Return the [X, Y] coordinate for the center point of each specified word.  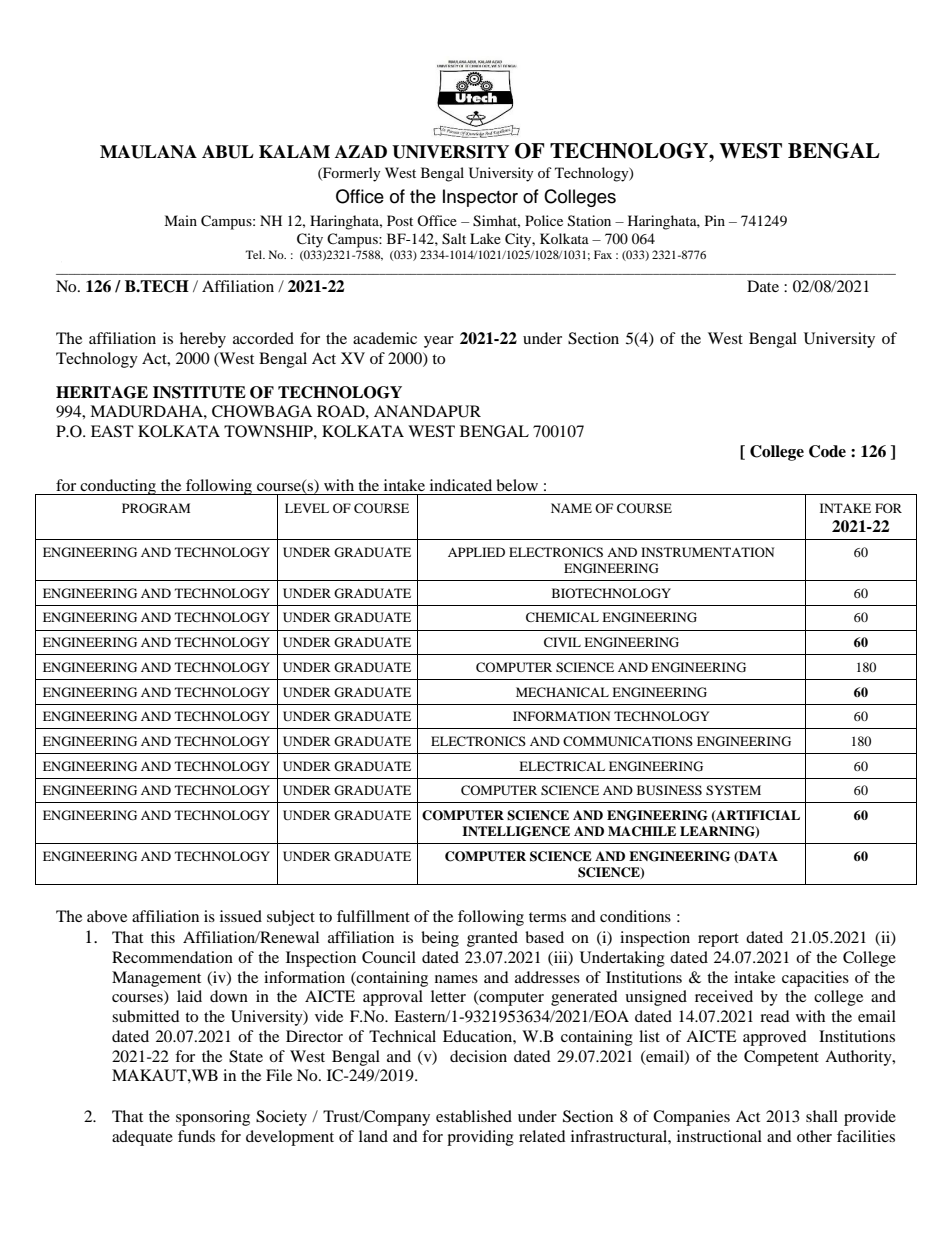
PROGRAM [156, 508]
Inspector [480, 198]
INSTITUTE [199, 392]
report [718, 940]
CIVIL [562, 642]
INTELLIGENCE [516, 831]
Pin [715, 220]
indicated [461, 485]
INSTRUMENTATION [707, 552]
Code [827, 451]
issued [241, 916]
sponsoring [213, 1118]
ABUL [228, 152]
